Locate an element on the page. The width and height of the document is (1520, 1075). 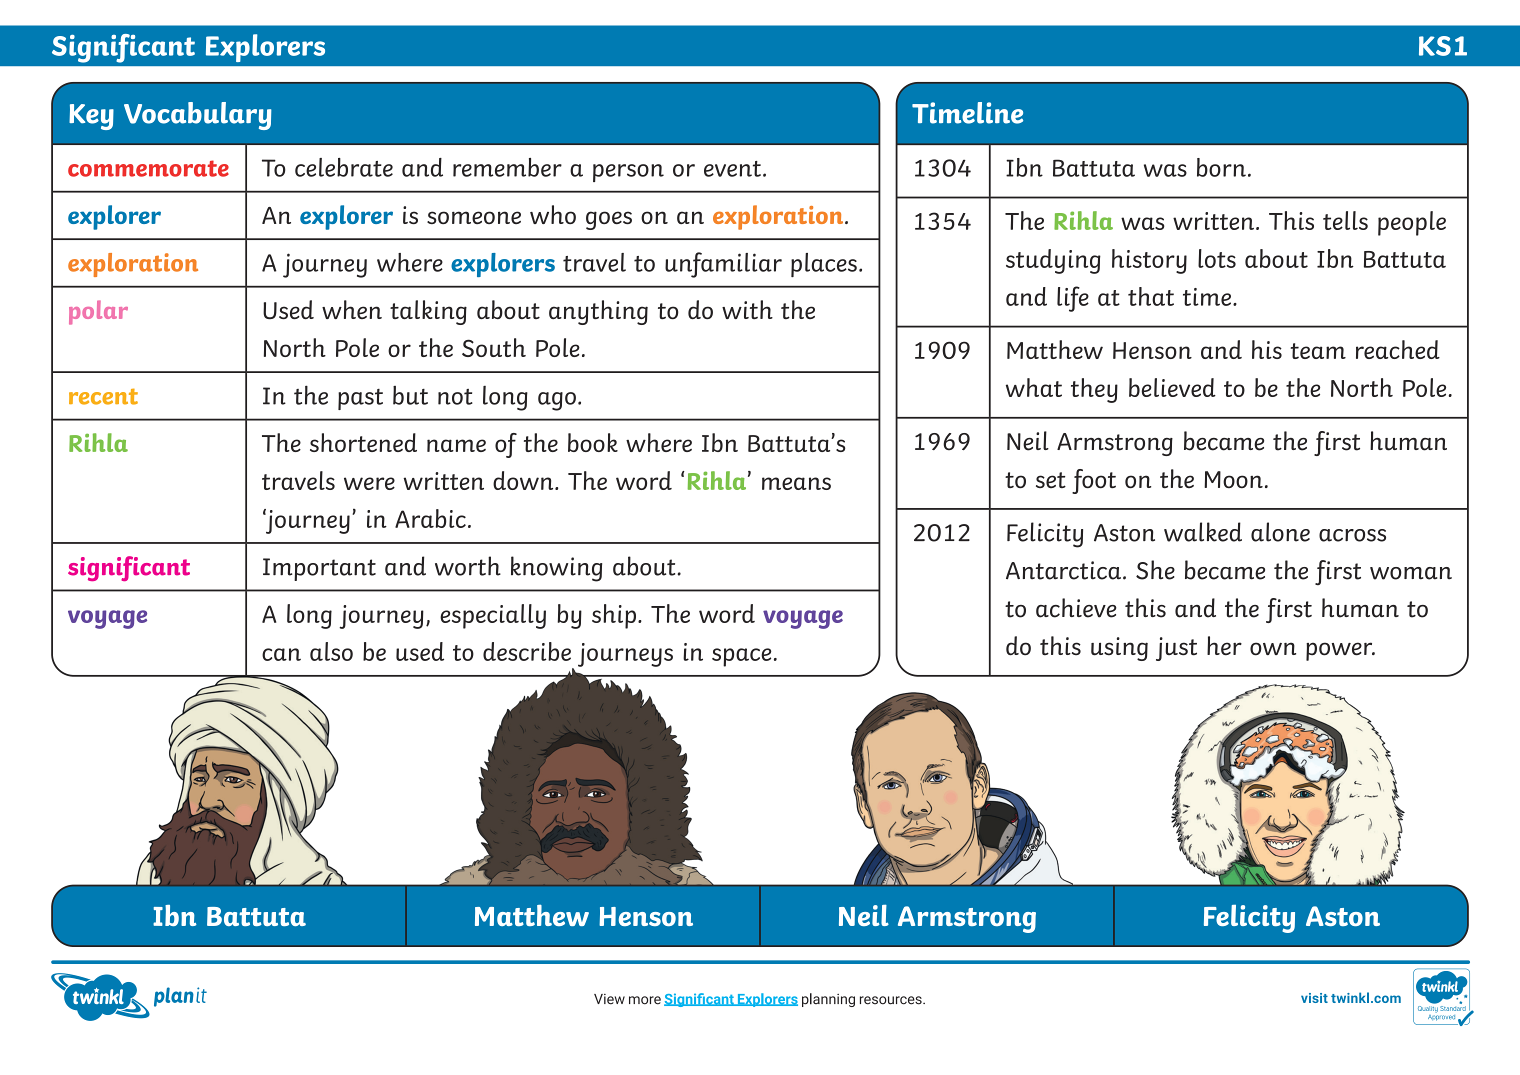
also is located at coordinates (331, 651).
